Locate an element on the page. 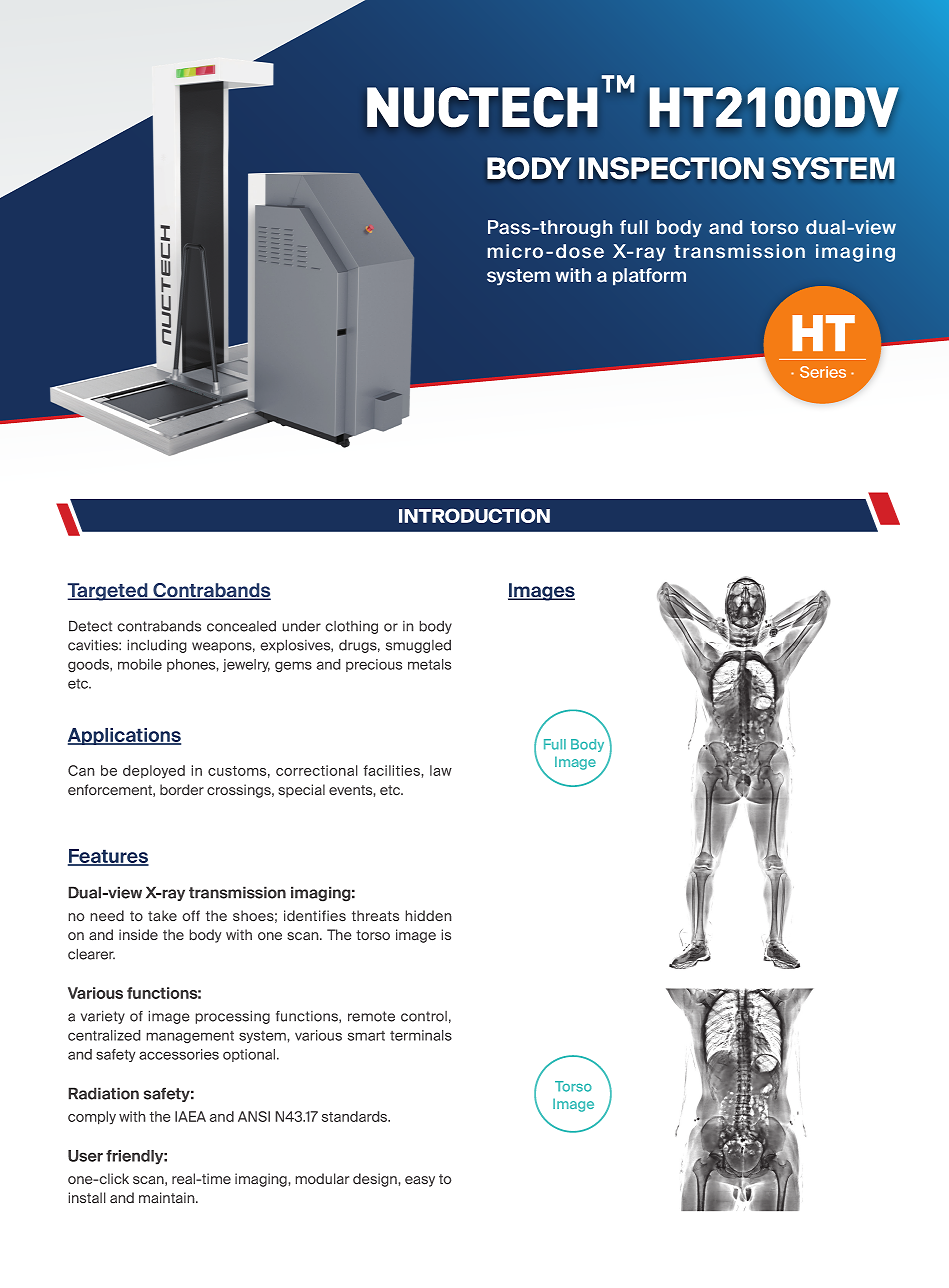 This page has height=1288, width=949. platform is located at coordinates (649, 276).
